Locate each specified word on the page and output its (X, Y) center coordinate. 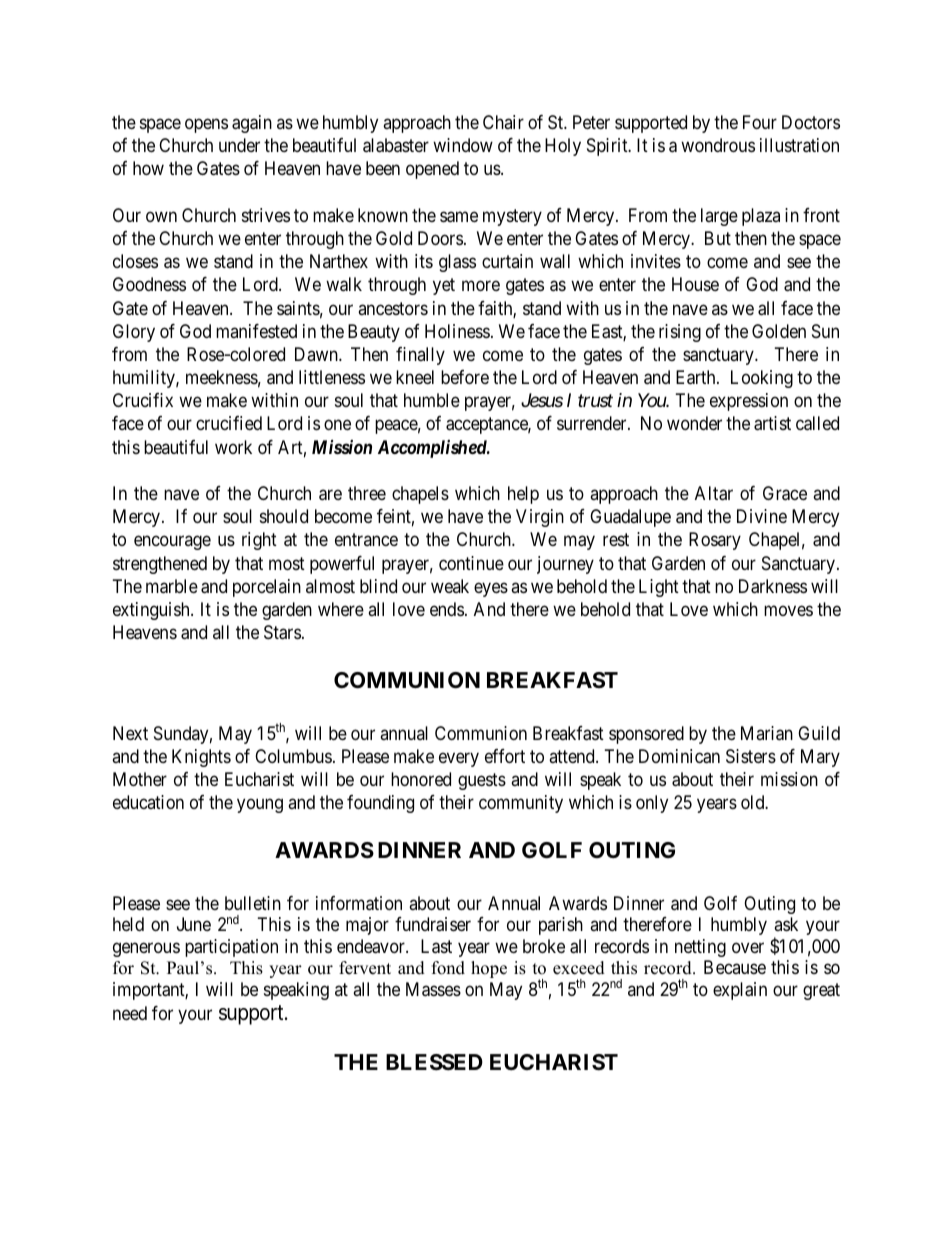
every (459, 759)
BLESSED (434, 1062)
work (233, 447)
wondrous (718, 145)
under (239, 145)
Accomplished (433, 449)
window (463, 145)
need (130, 1013)
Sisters (751, 756)
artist (772, 423)
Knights (201, 758)
